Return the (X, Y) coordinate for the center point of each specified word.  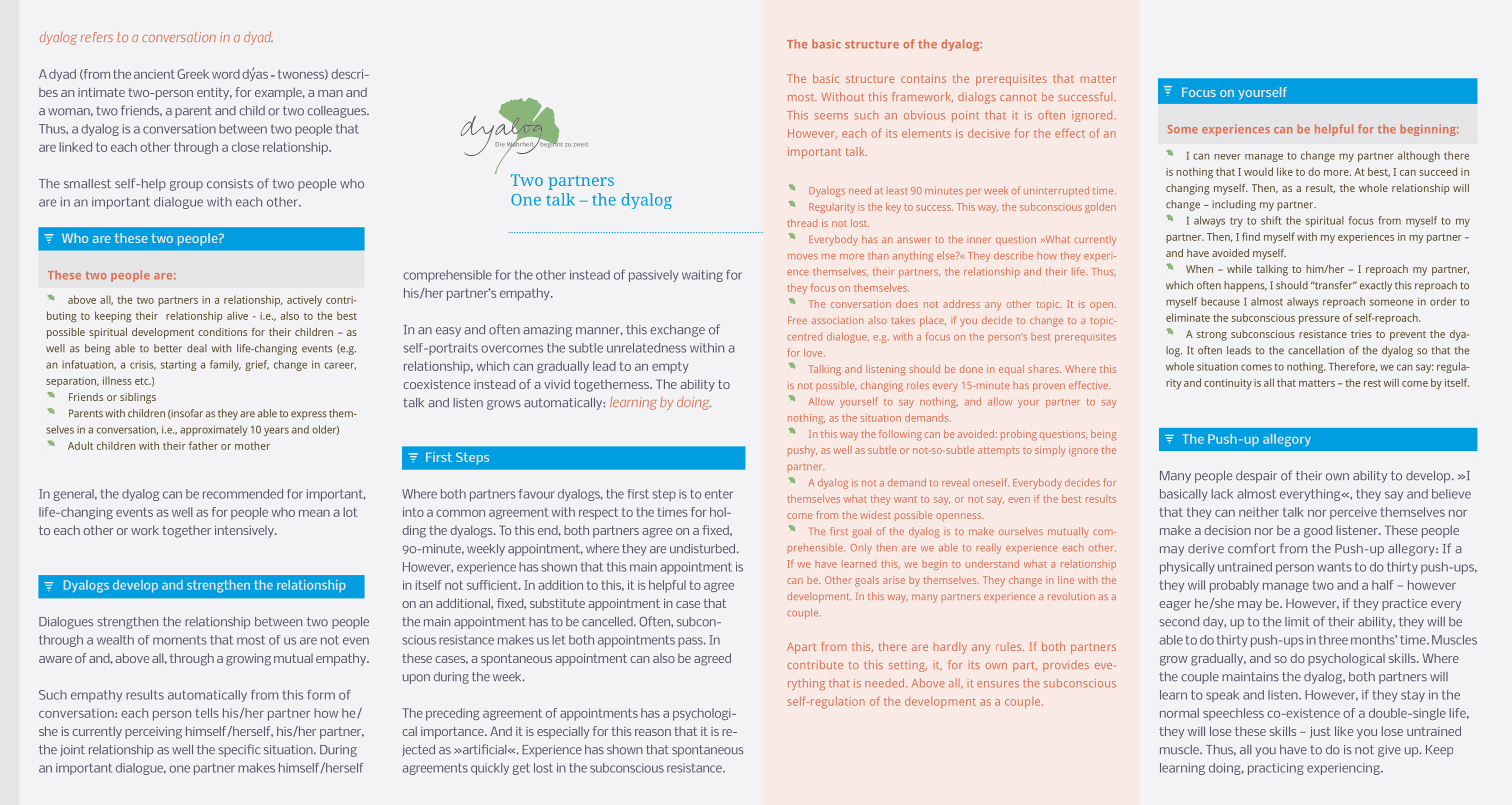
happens (1245, 286)
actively (304, 300)
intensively (245, 532)
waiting (702, 276)
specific (239, 750)
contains (923, 78)
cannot (1018, 97)
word (226, 74)
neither (1259, 512)
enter (719, 494)
